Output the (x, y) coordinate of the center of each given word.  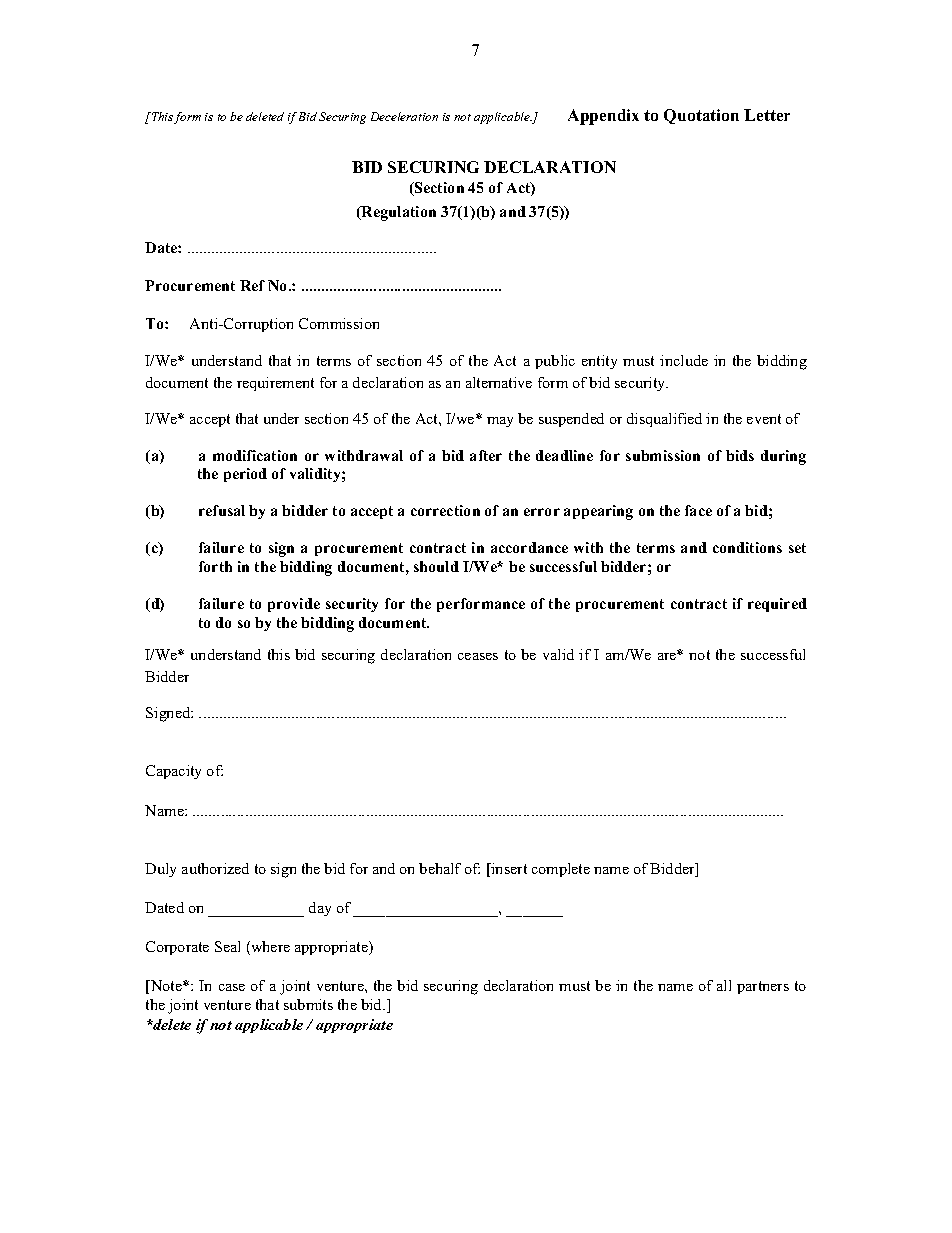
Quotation (701, 116)
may (500, 422)
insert (508, 868)
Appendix (603, 117)
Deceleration (404, 116)
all (724, 985)
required (777, 605)
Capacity (173, 772)
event (764, 419)
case (232, 987)
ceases (478, 656)
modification (255, 455)
